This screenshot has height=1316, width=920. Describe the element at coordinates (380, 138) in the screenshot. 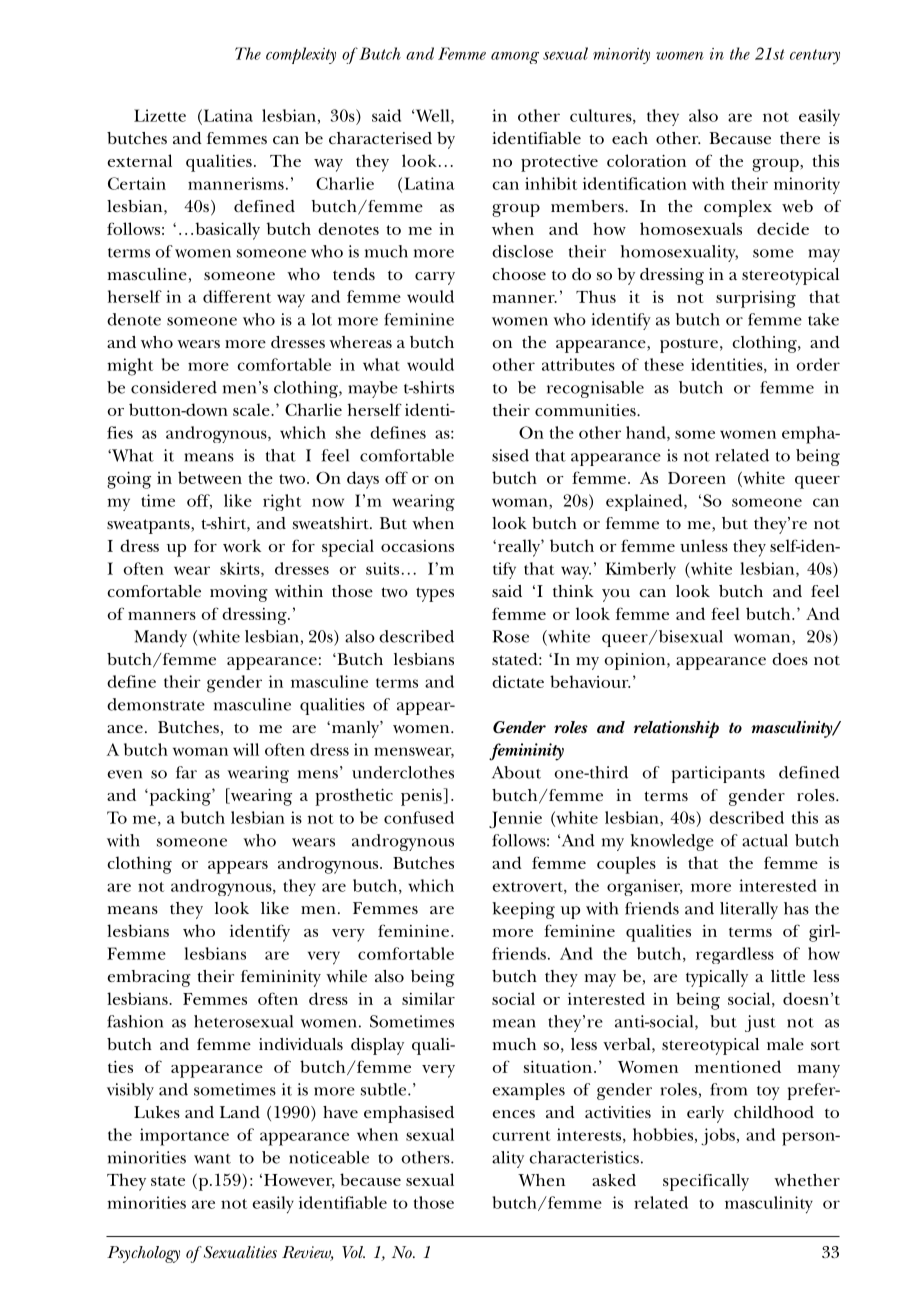

I see `characterised` at that location.
